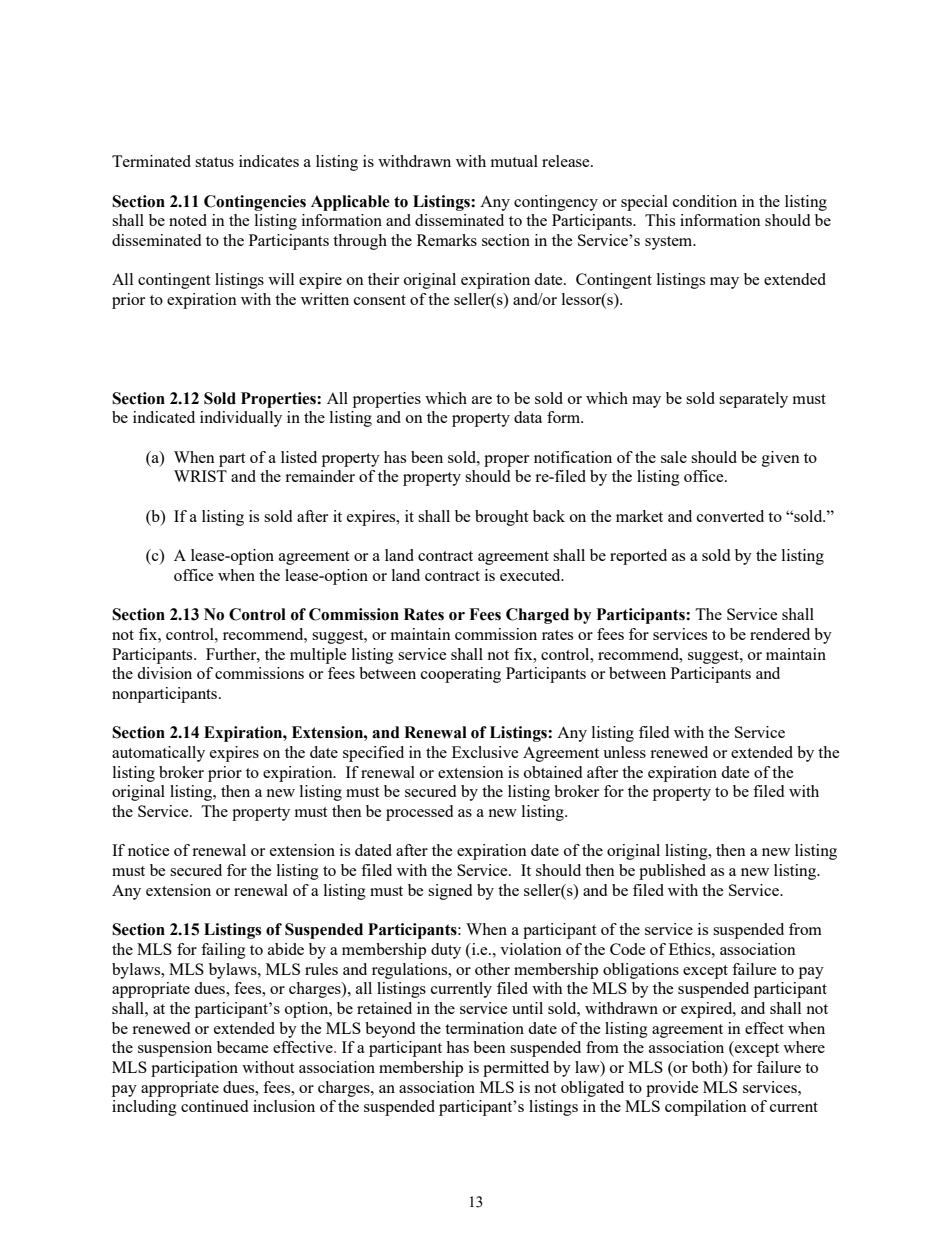 This screenshot has height=1233, width=952. What do you see at coordinates (705, 201) in the screenshot?
I see `condition` at bounding box center [705, 201].
